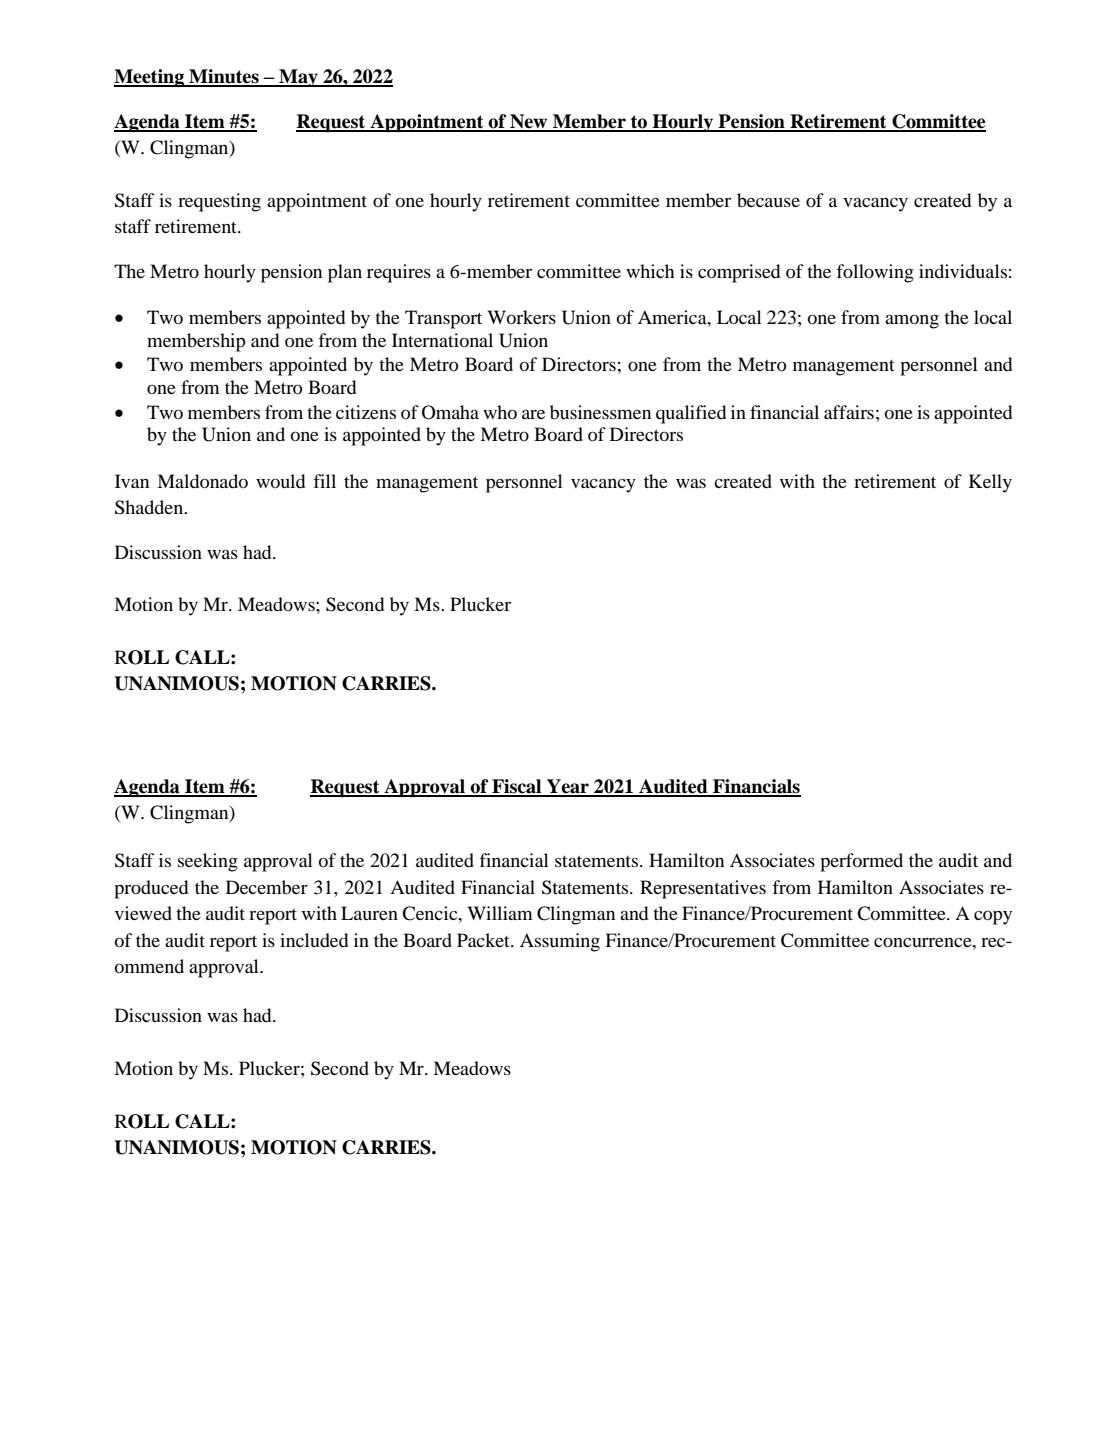 Image resolution: width=1111 pixels, height=1438 pixels. Describe the element at coordinates (600, 412) in the screenshot. I see `businessmen` at that location.
